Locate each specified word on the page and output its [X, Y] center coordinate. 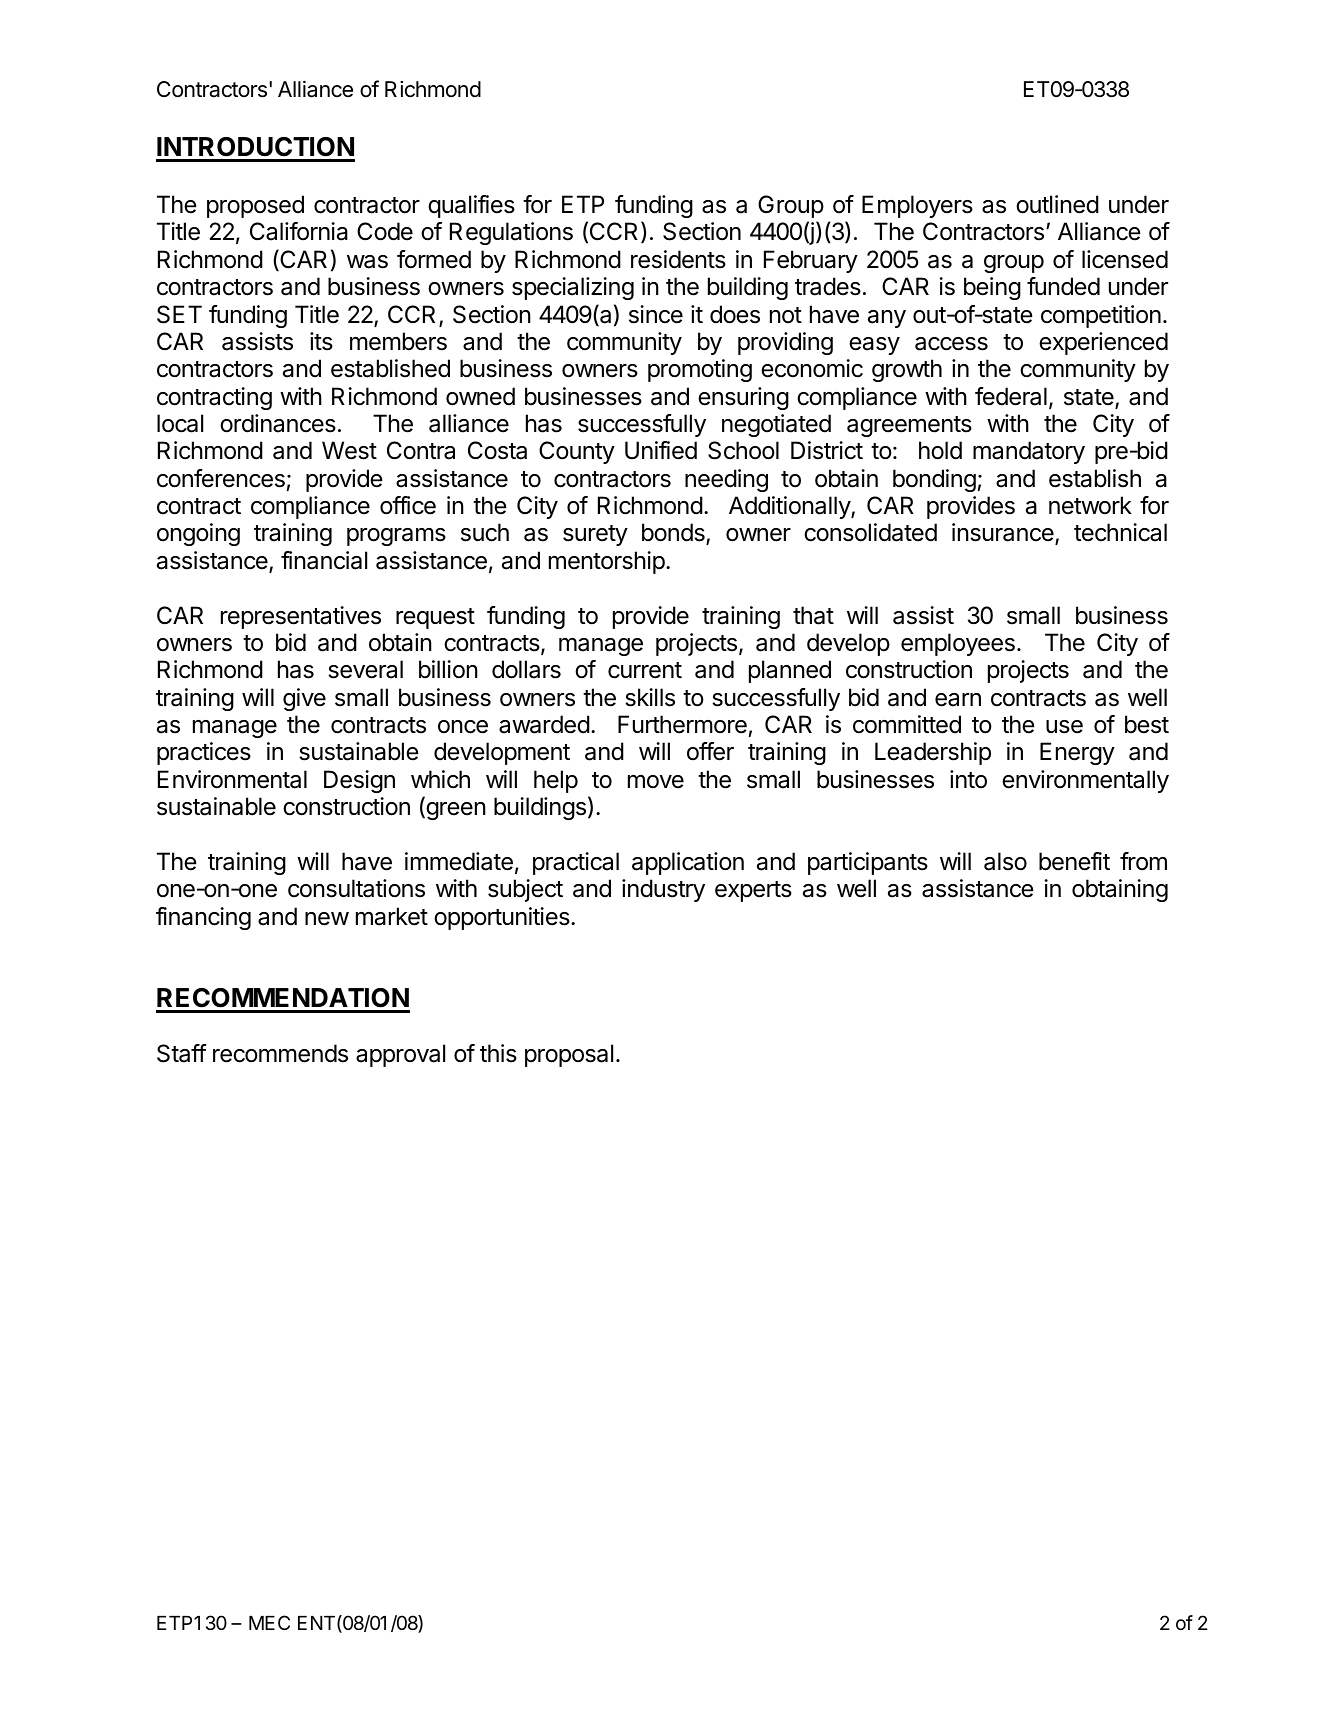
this [498, 1053]
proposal [569, 1055]
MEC [269, 1622]
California [299, 231]
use [1064, 727]
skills [650, 697]
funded [1063, 286]
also [1005, 861]
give [304, 699]
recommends [280, 1053]
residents [678, 259]
